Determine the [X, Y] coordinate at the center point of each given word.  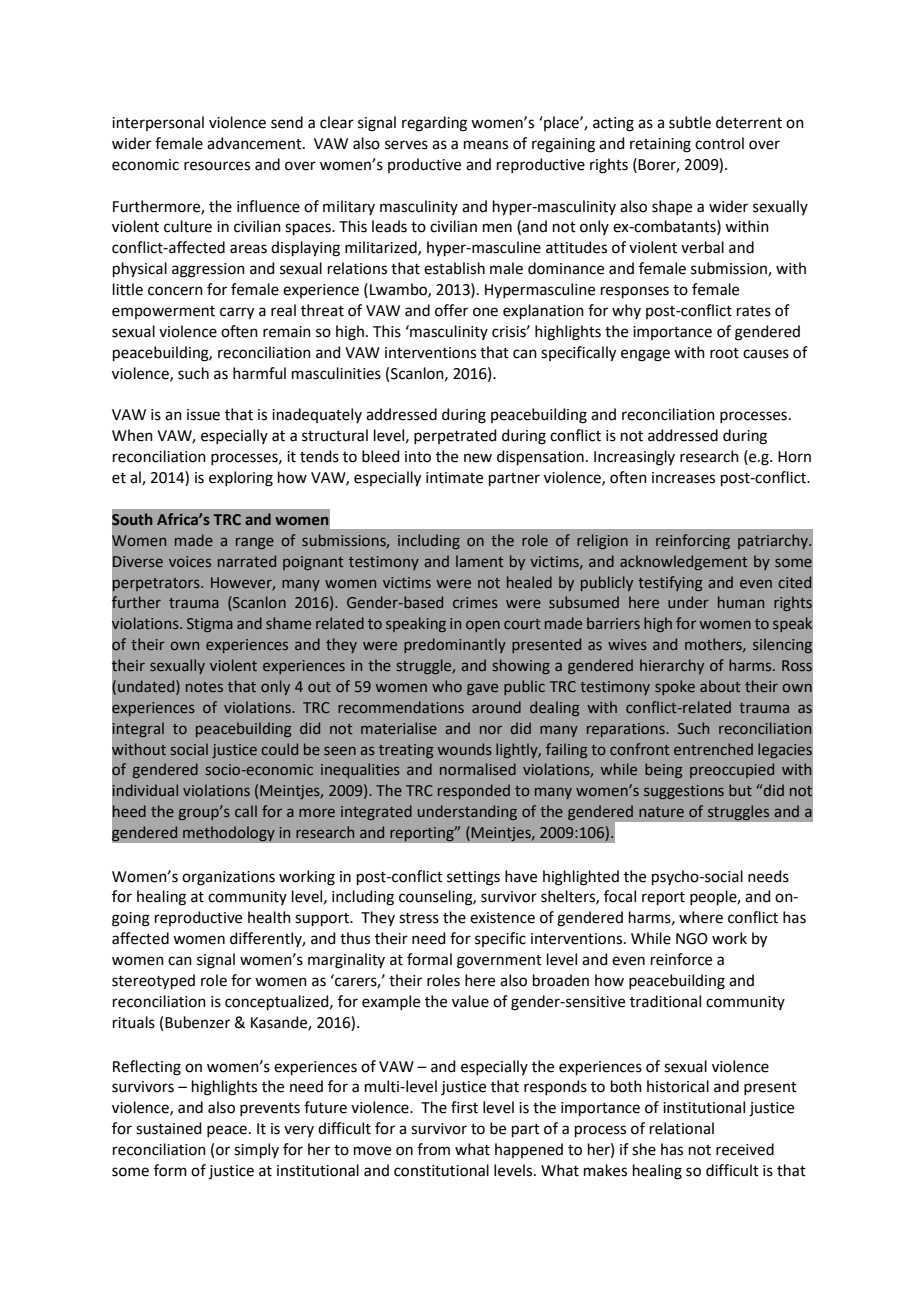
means [486, 145]
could [279, 749]
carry [237, 313]
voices [190, 561]
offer [451, 310]
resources [217, 166]
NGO [692, 939]
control [719, 143]
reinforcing [693, 541]
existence [502, 918]
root [724, 353]
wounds [465, 749]
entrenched [713, 749]
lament [479, 561]
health [269, 917]
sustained [169, 1128]
